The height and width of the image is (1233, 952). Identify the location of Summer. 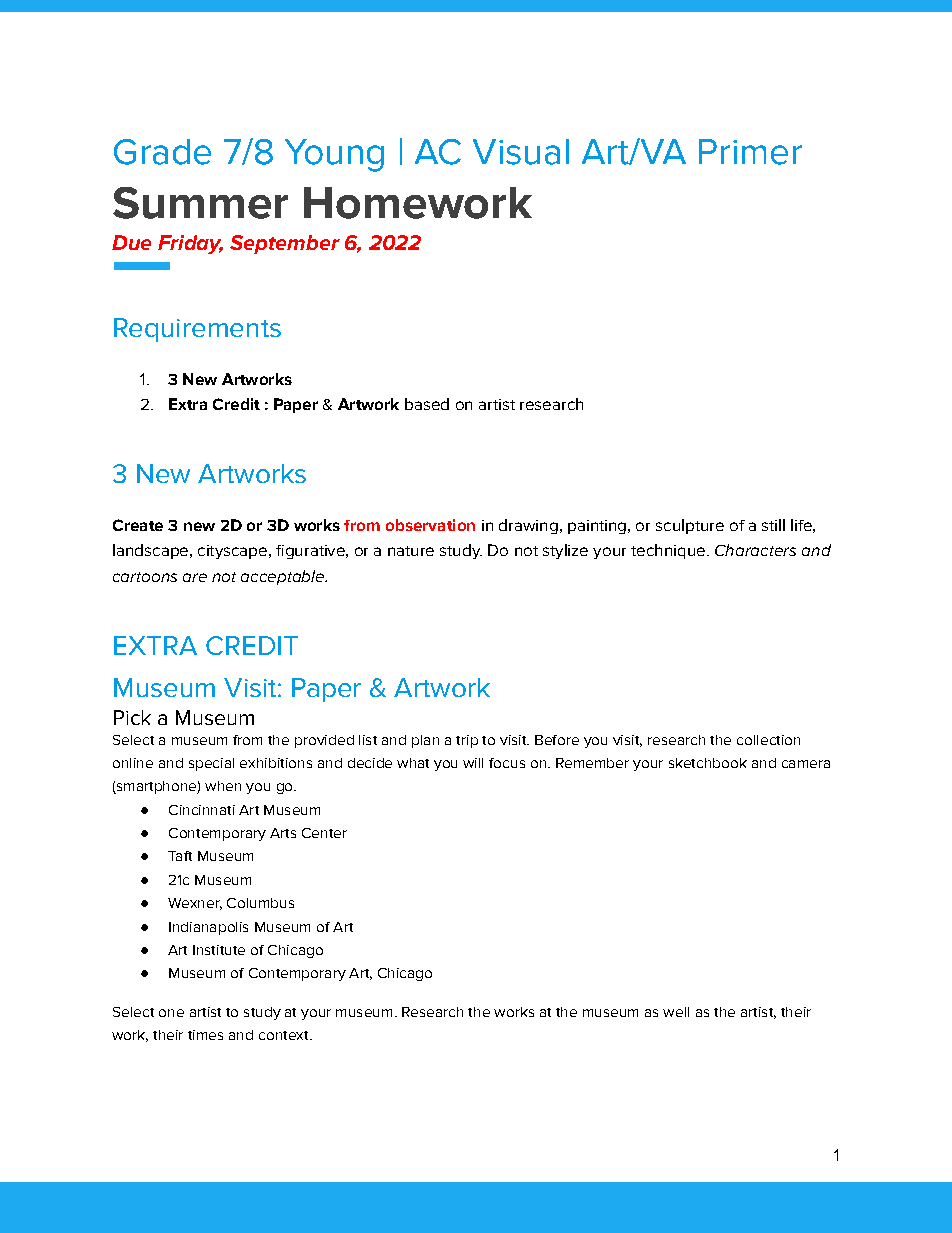
(200, 203).
